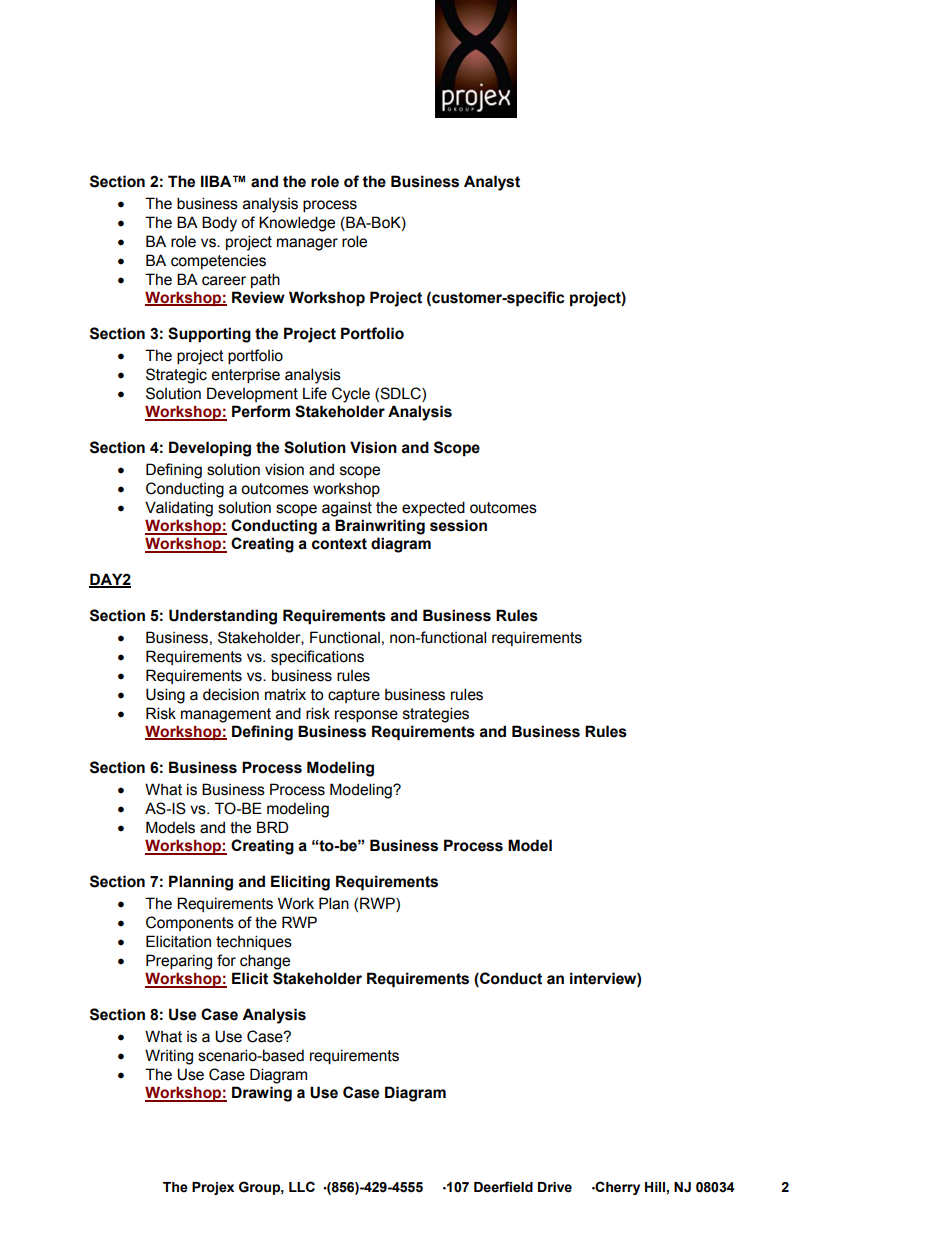  I want to click on response, so click(366, 716).
